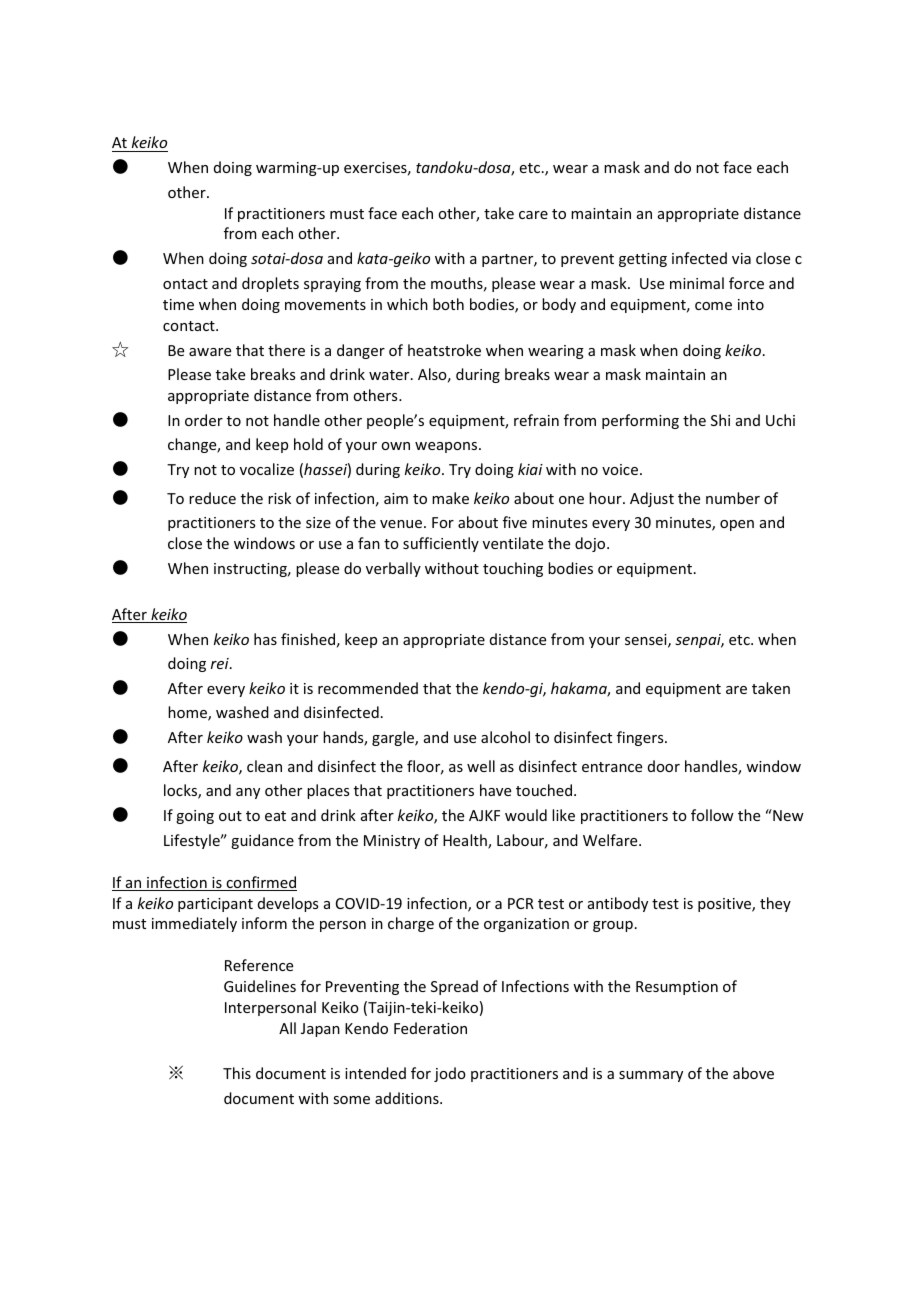 The width and height of the screenshot is (924, 1308). I want to click on via, so click(741, 258).
